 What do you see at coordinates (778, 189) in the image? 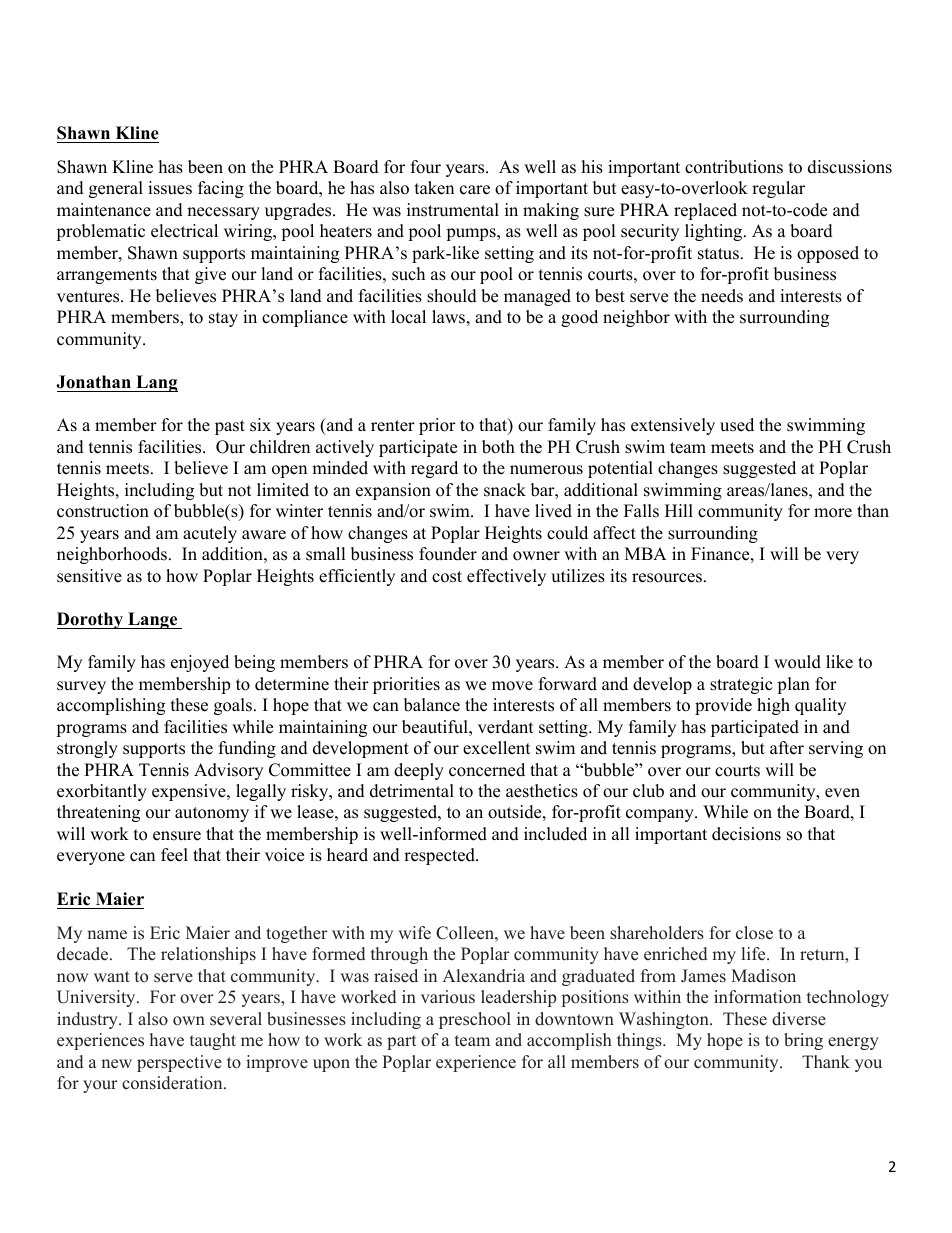
I see `regular` at bounding box center [778, 189].
